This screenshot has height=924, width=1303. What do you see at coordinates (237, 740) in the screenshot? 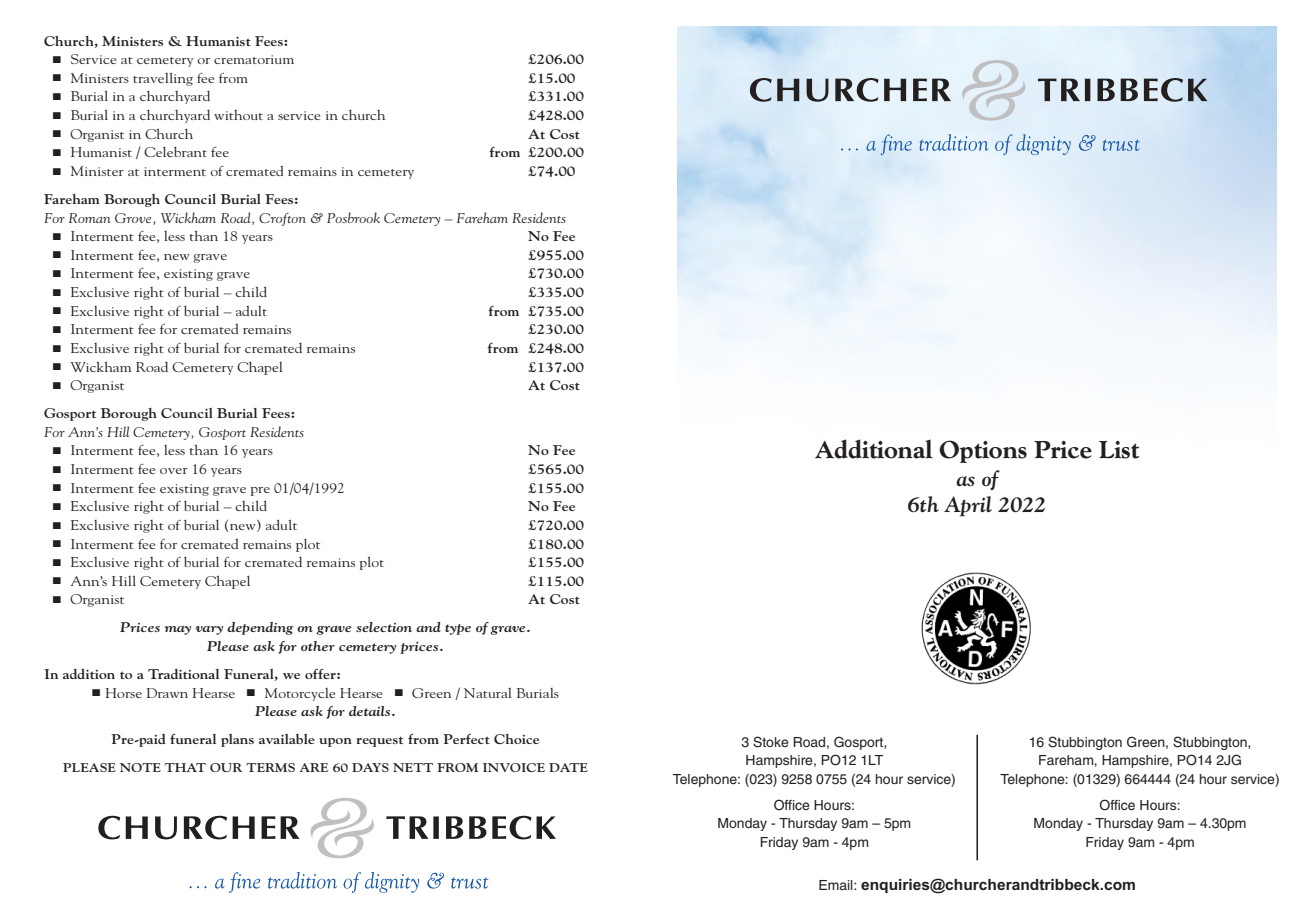
I see `plans` at bounding box center [237, 740].
